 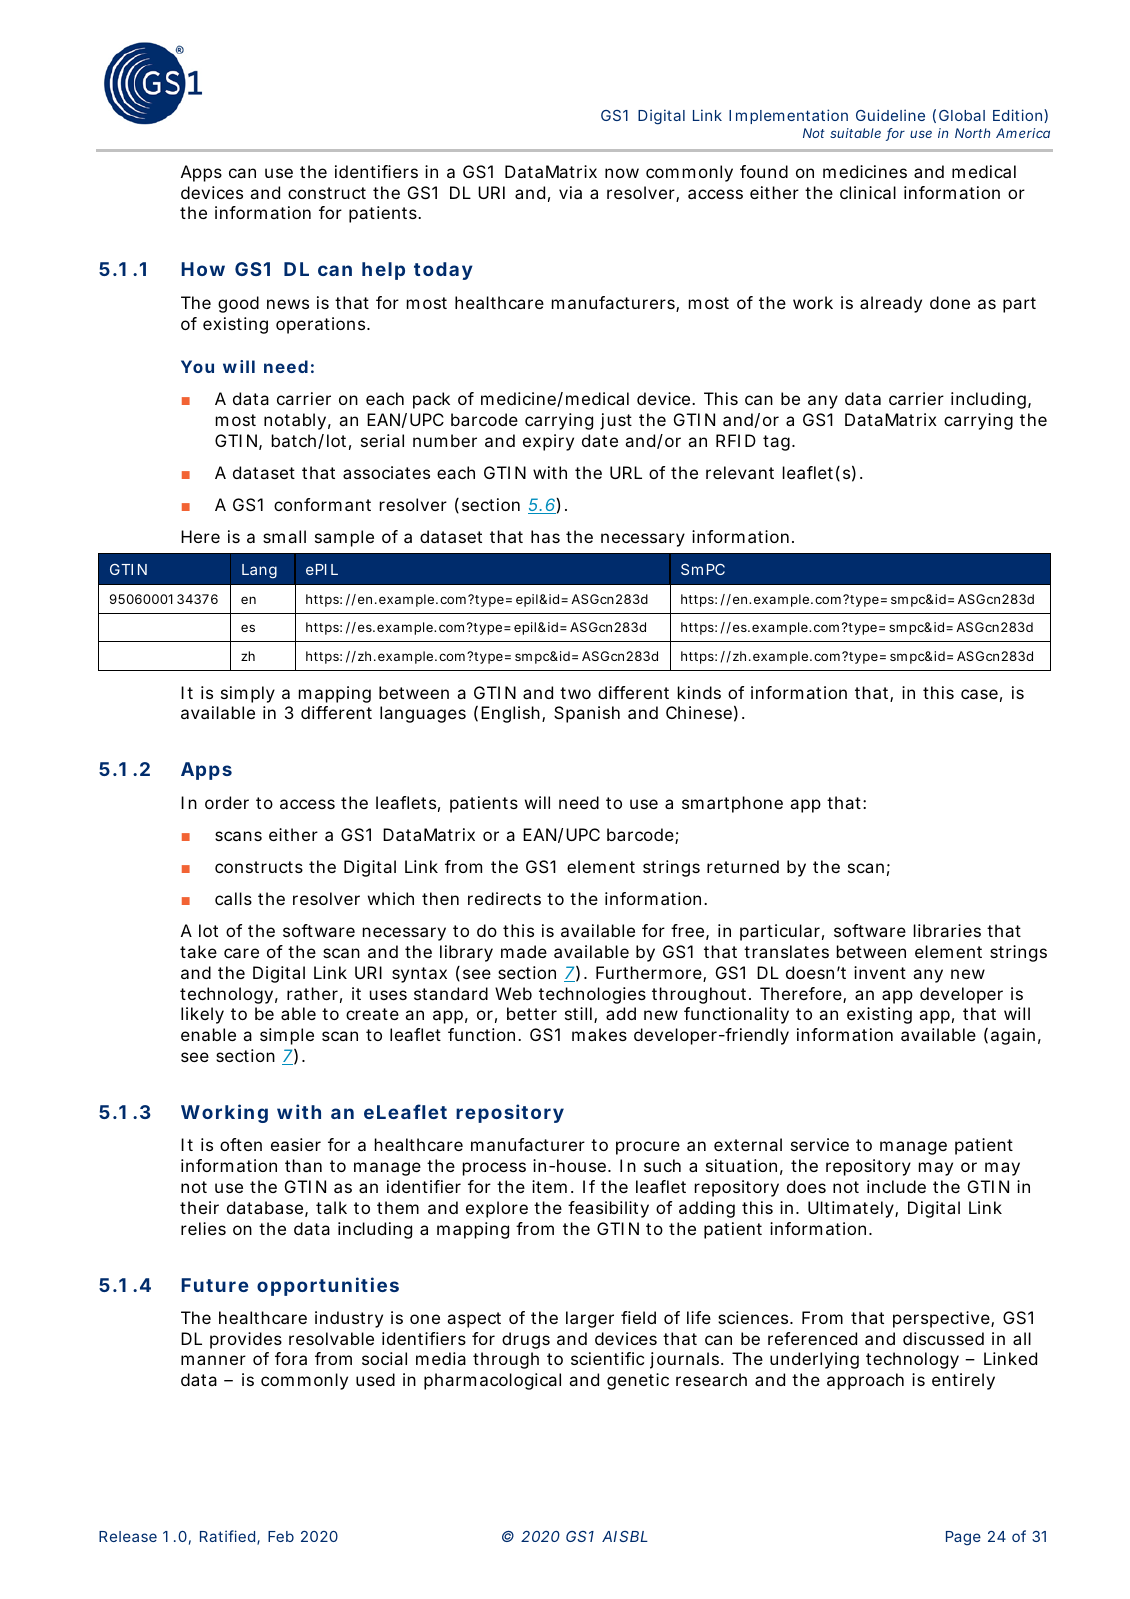 What do you see at coordinates (570, 192) in the image?
I see `via` at bounding box center [570, 192].
